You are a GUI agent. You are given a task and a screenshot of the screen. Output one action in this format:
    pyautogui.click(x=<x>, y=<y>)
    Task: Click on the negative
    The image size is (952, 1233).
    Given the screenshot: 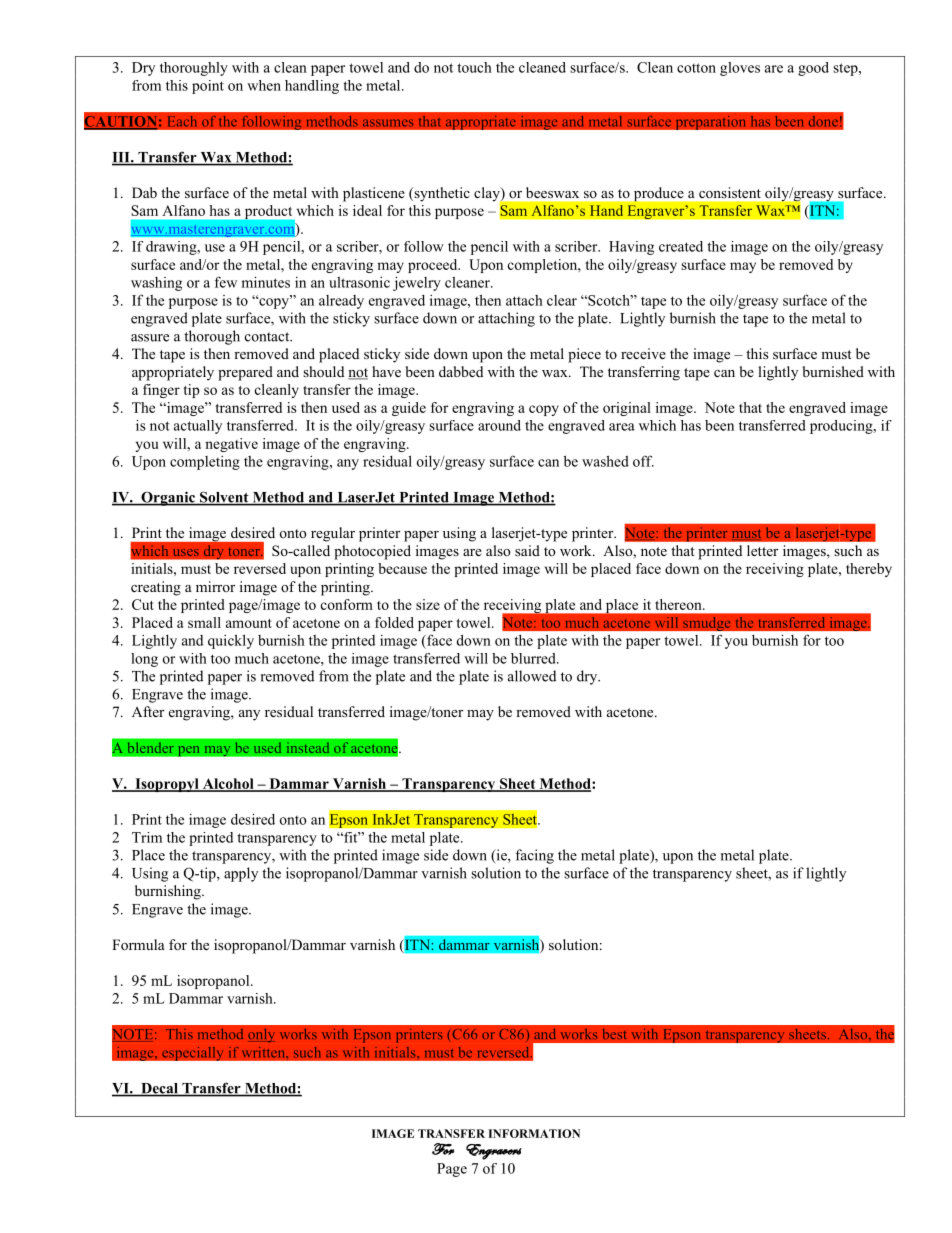 What is the action you would take?
    pyautogui.click(x=231, y=445)
